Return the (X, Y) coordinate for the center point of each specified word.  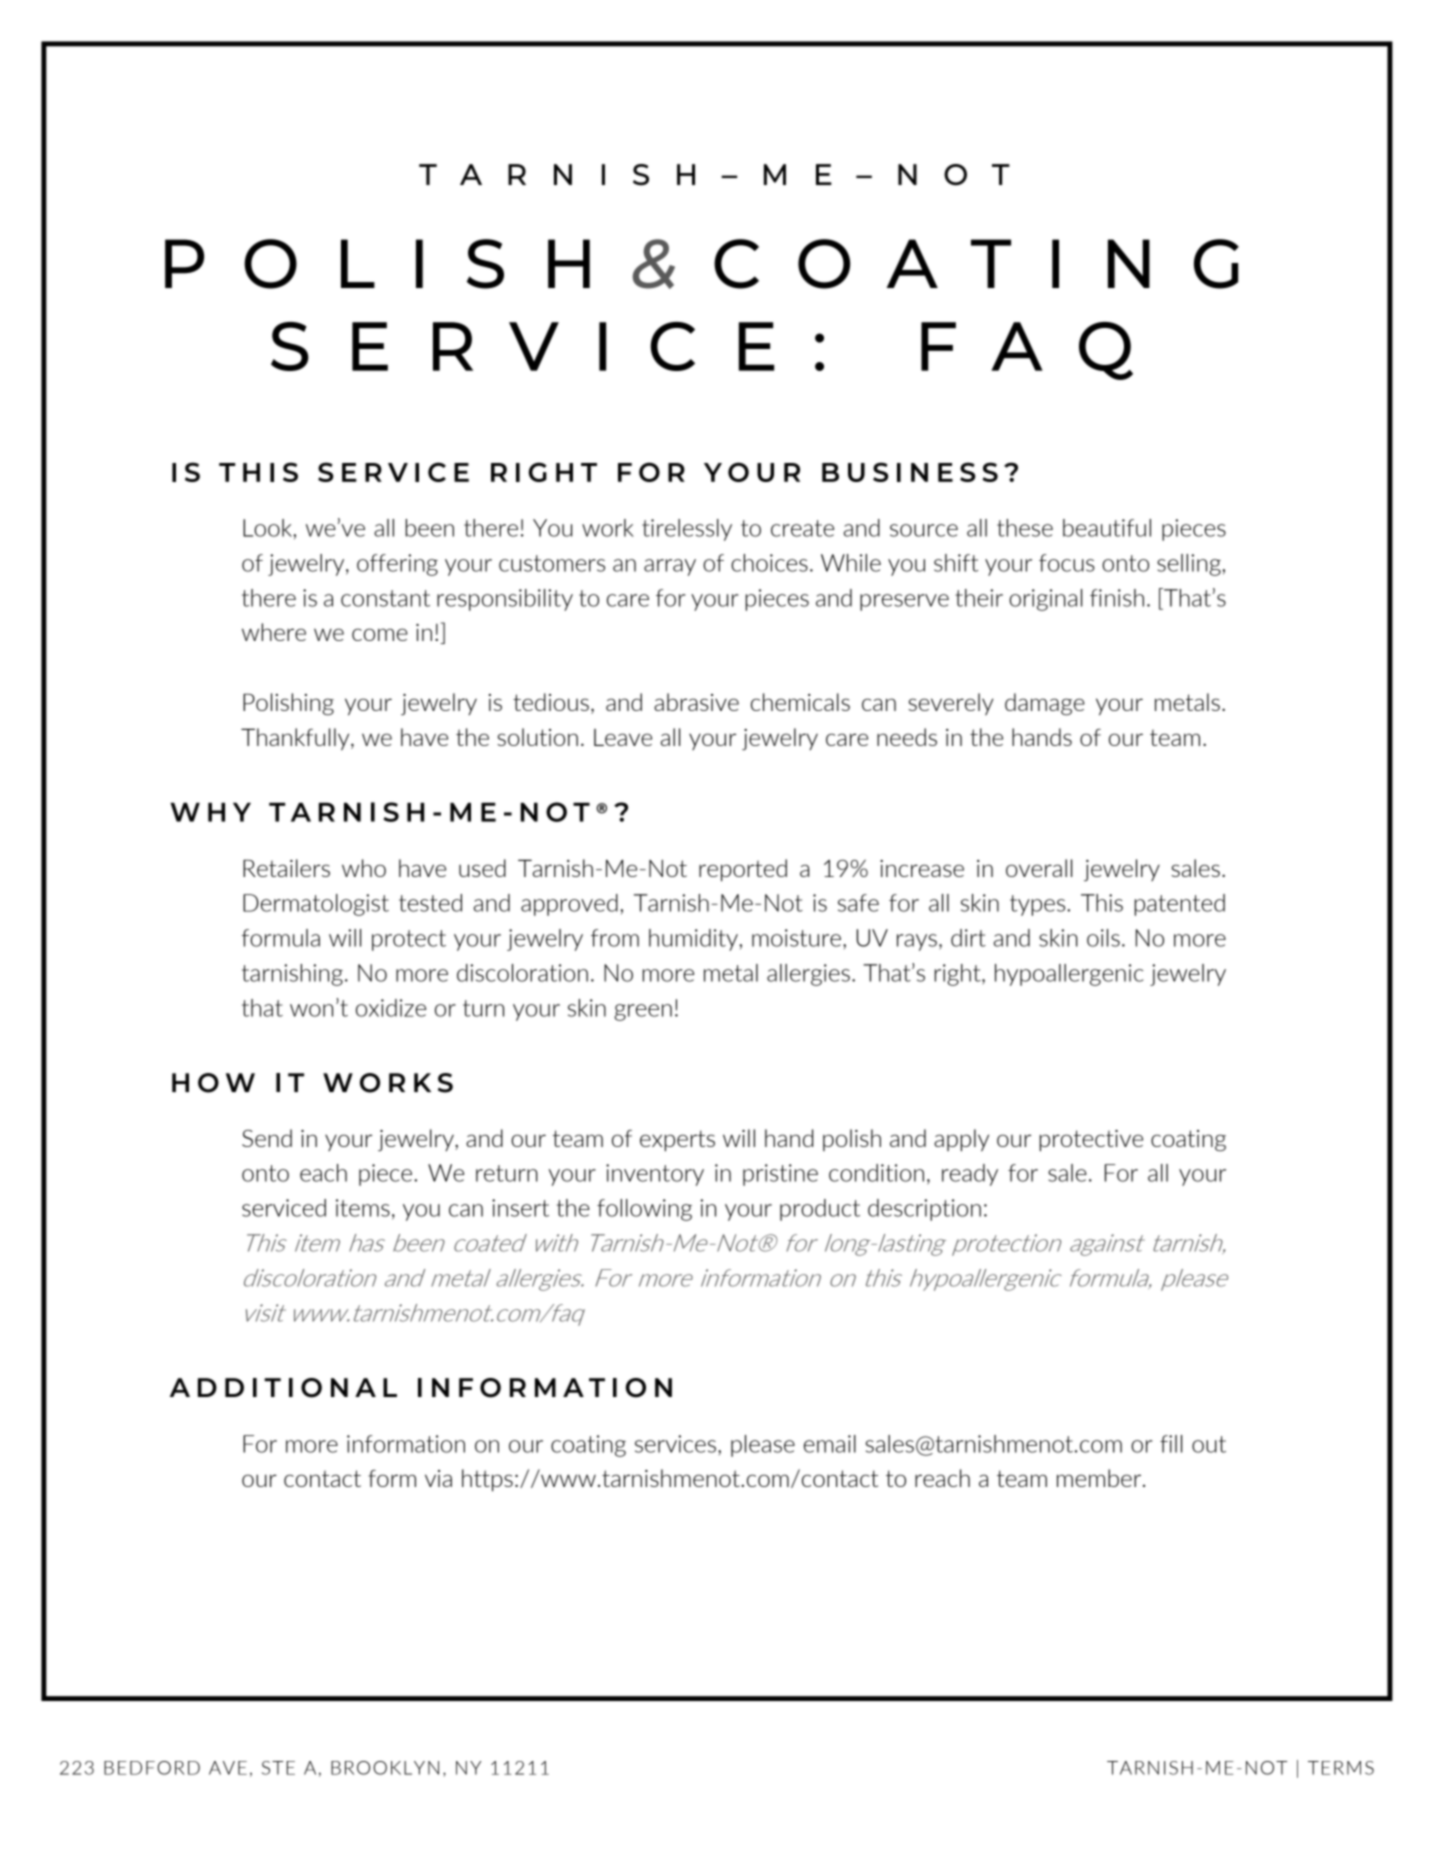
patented (1180, 905)
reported (743, 870)
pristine (780, 1175)
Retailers (286, 868)
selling (1190, 565)
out (1209, 1444)
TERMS (1341, 1768)
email (830, 1444)
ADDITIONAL (283, 1388)
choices (769, 563)
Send (267, 1138)
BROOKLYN (385, 1768)
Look (268, 528)
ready (970, 1175)
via (438, 1478)
